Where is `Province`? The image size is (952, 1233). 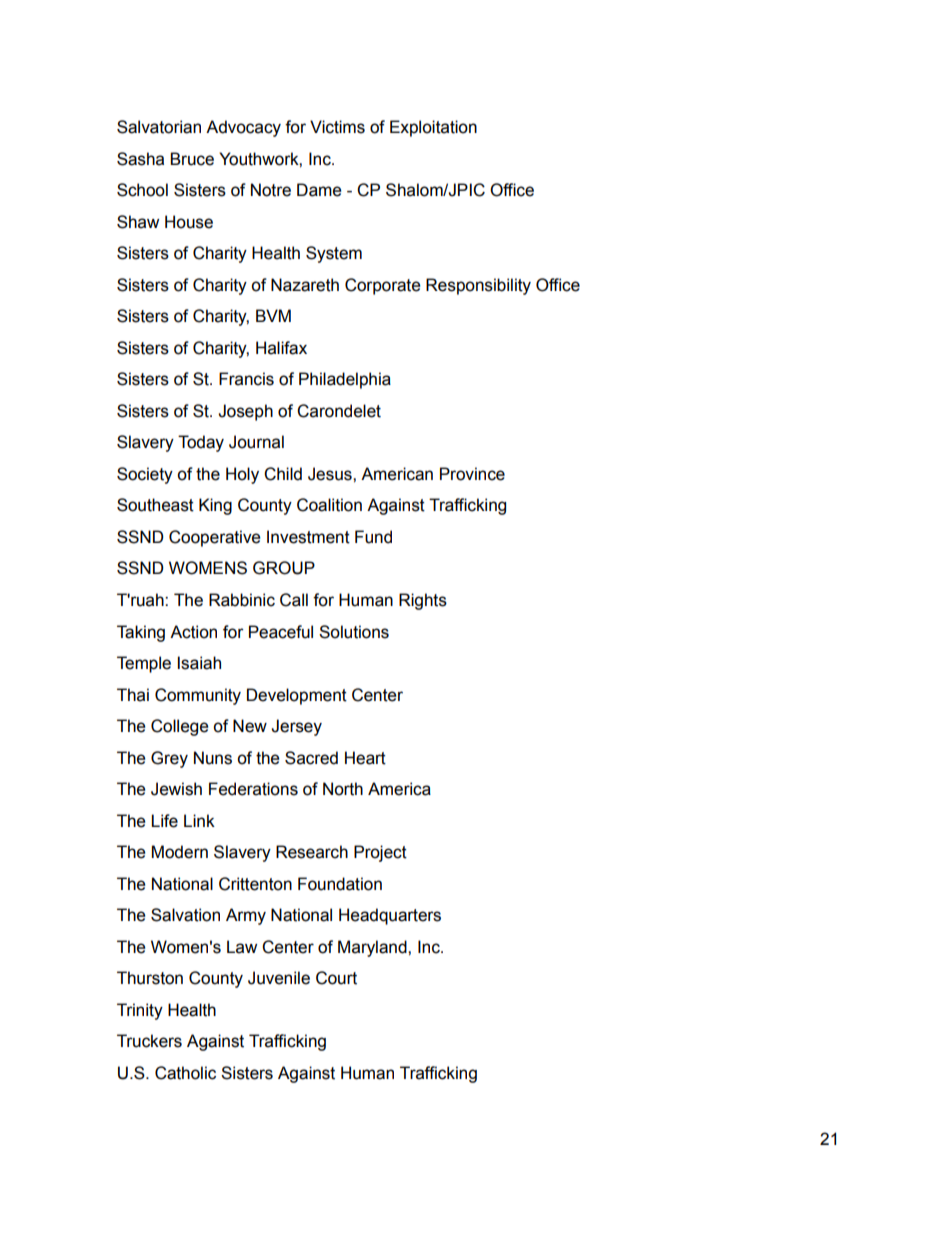
Province is located at coordinates (472, 474).
